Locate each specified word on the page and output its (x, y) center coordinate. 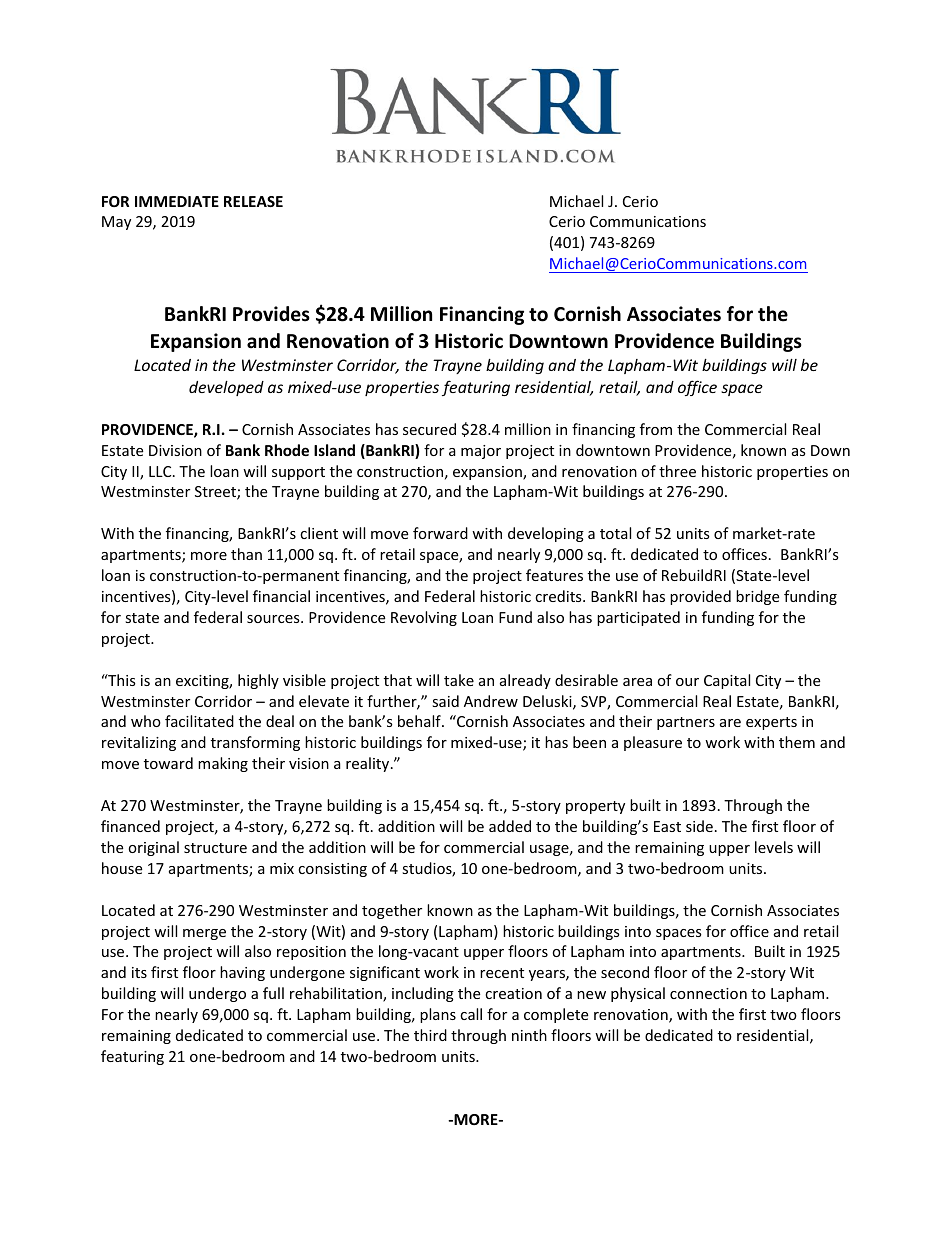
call (471, 1014)
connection (708, 993)
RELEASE (253, 201)
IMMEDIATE (177, 201)
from (656, 429)
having (242, 973)
